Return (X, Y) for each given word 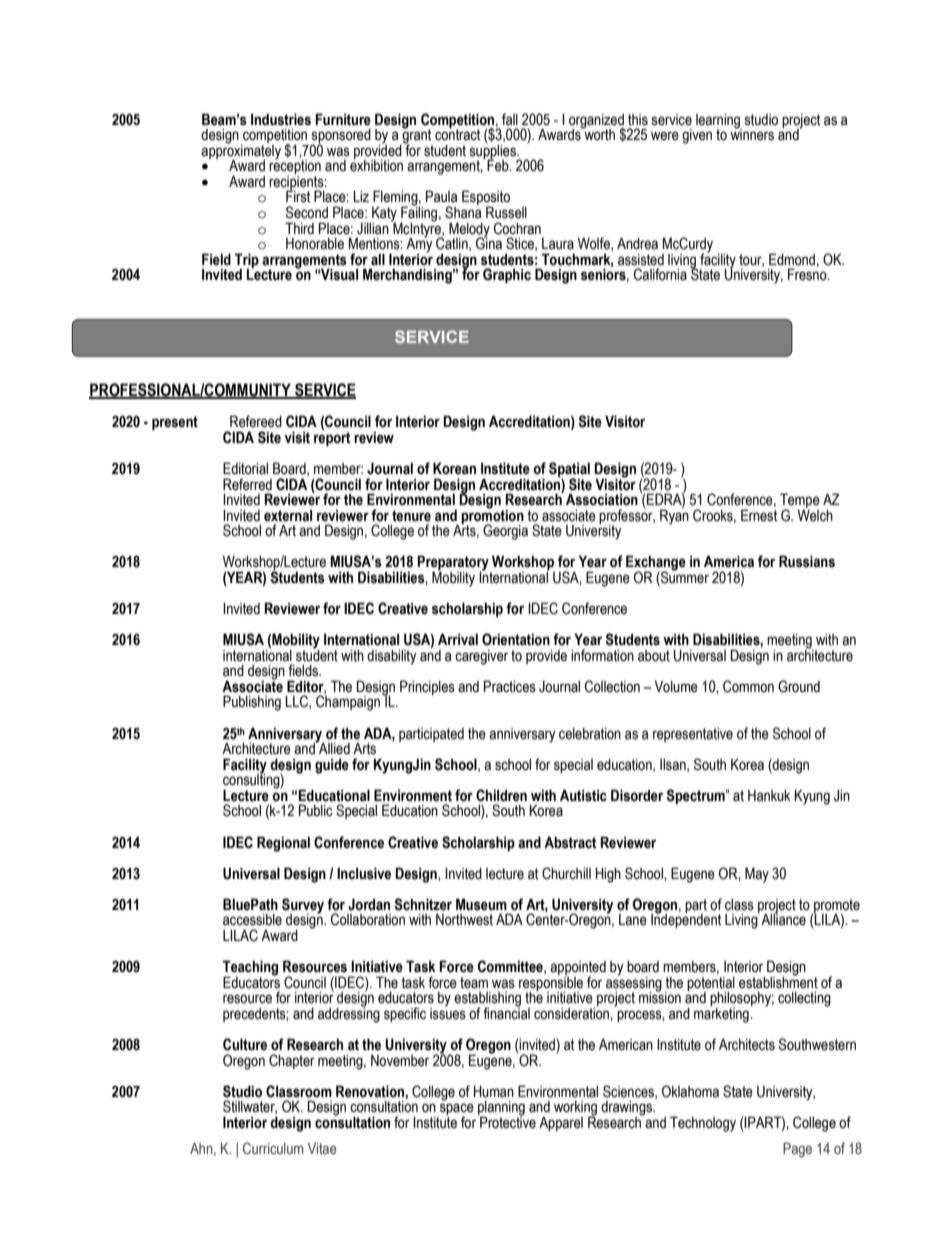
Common (748, 686)
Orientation (516, 639)
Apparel (561, 1123)
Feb (499, 165)
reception (295, 167)
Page (797, 1150)
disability (392, 657)
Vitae (322, 1148)
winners (752, 133)
